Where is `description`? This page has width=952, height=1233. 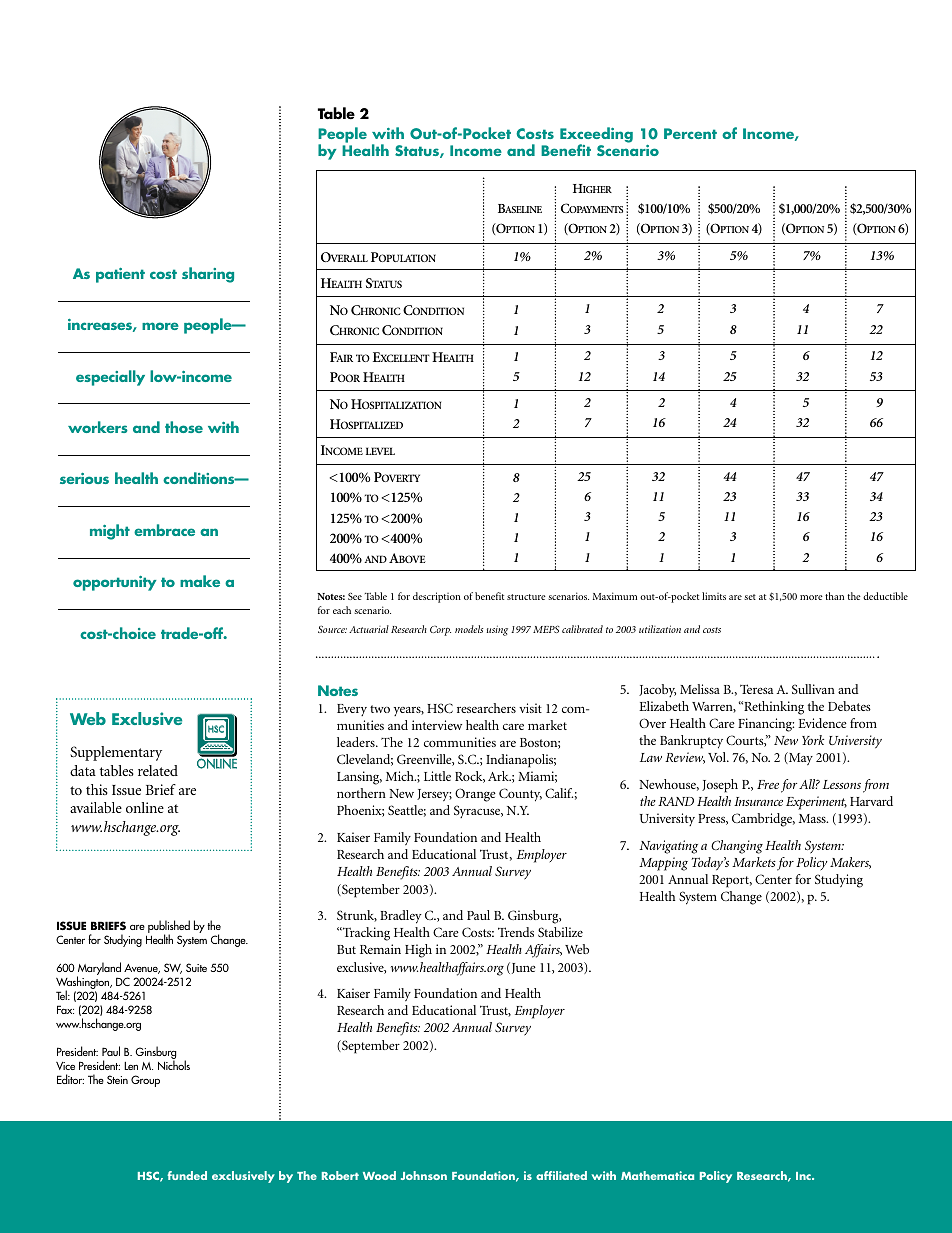 description is located at coordinates (437, 597).
